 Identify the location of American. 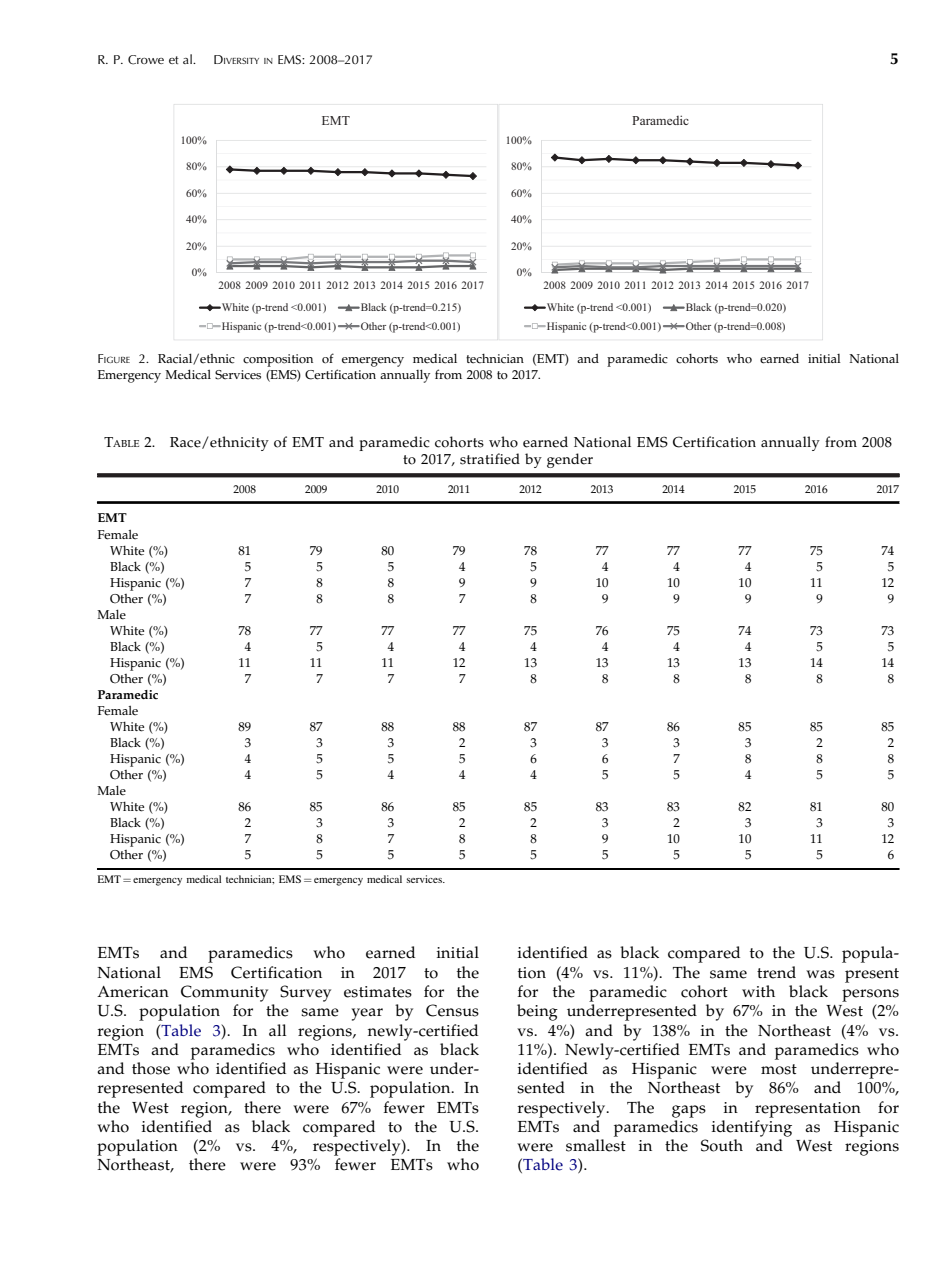
(133, 992).
